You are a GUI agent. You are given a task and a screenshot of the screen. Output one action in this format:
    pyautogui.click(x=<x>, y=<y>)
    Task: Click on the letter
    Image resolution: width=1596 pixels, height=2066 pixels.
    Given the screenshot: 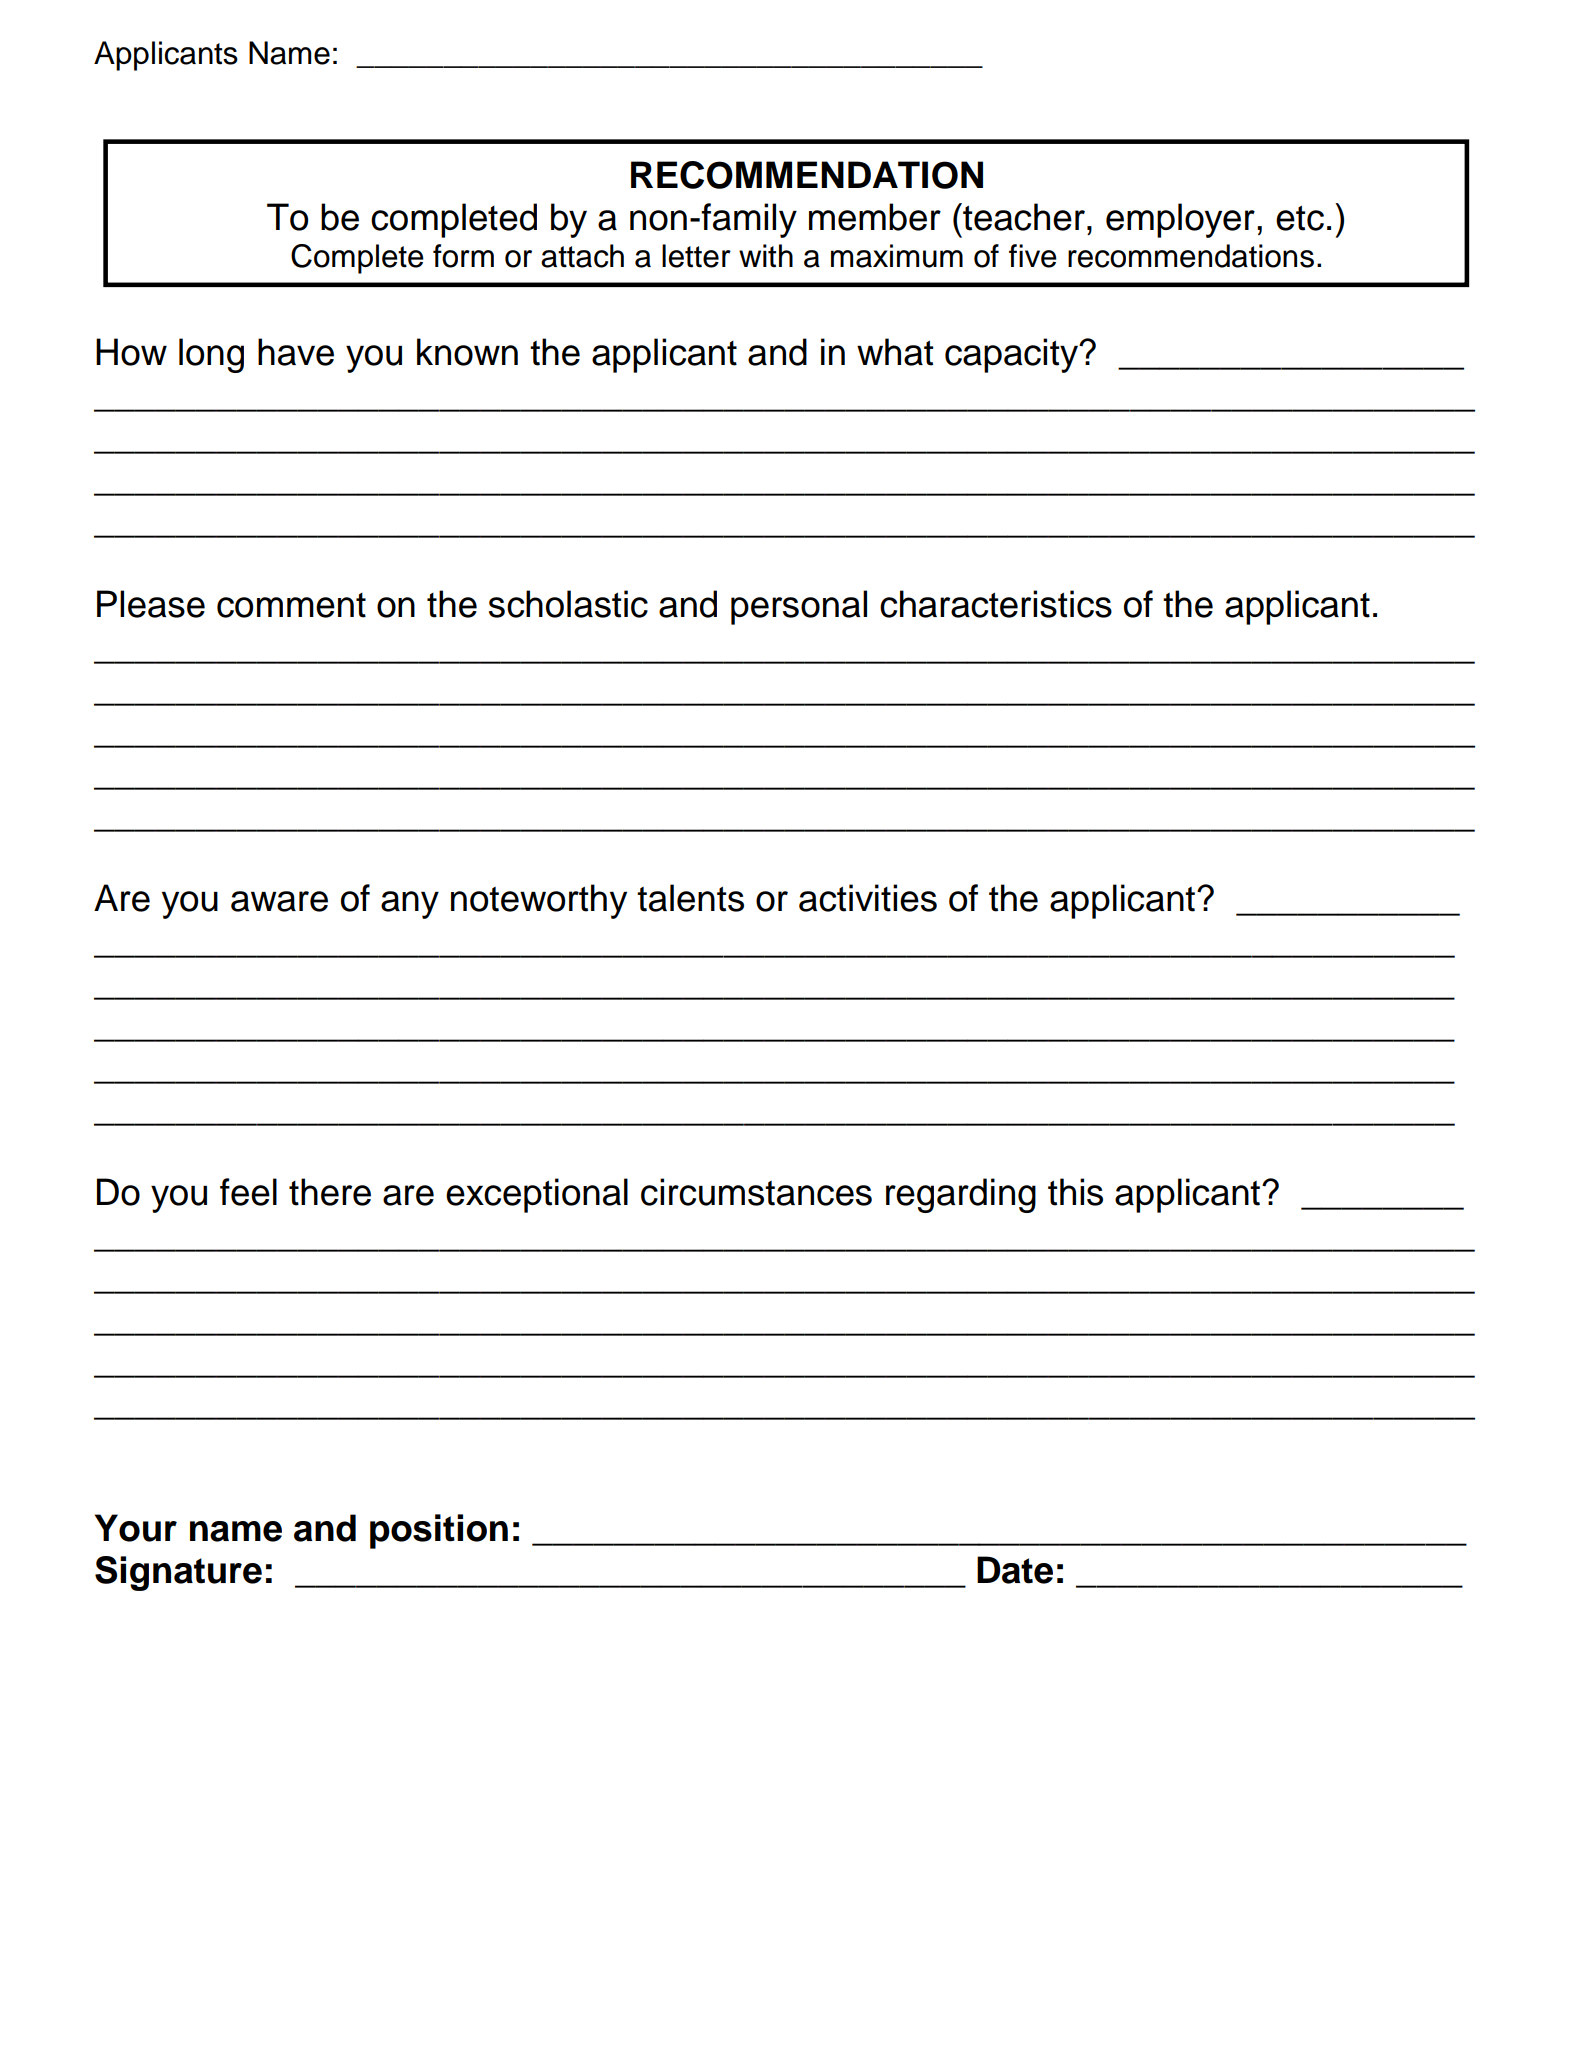 What is the action you would take?
    pyautogui.click(x=696, y=256)
